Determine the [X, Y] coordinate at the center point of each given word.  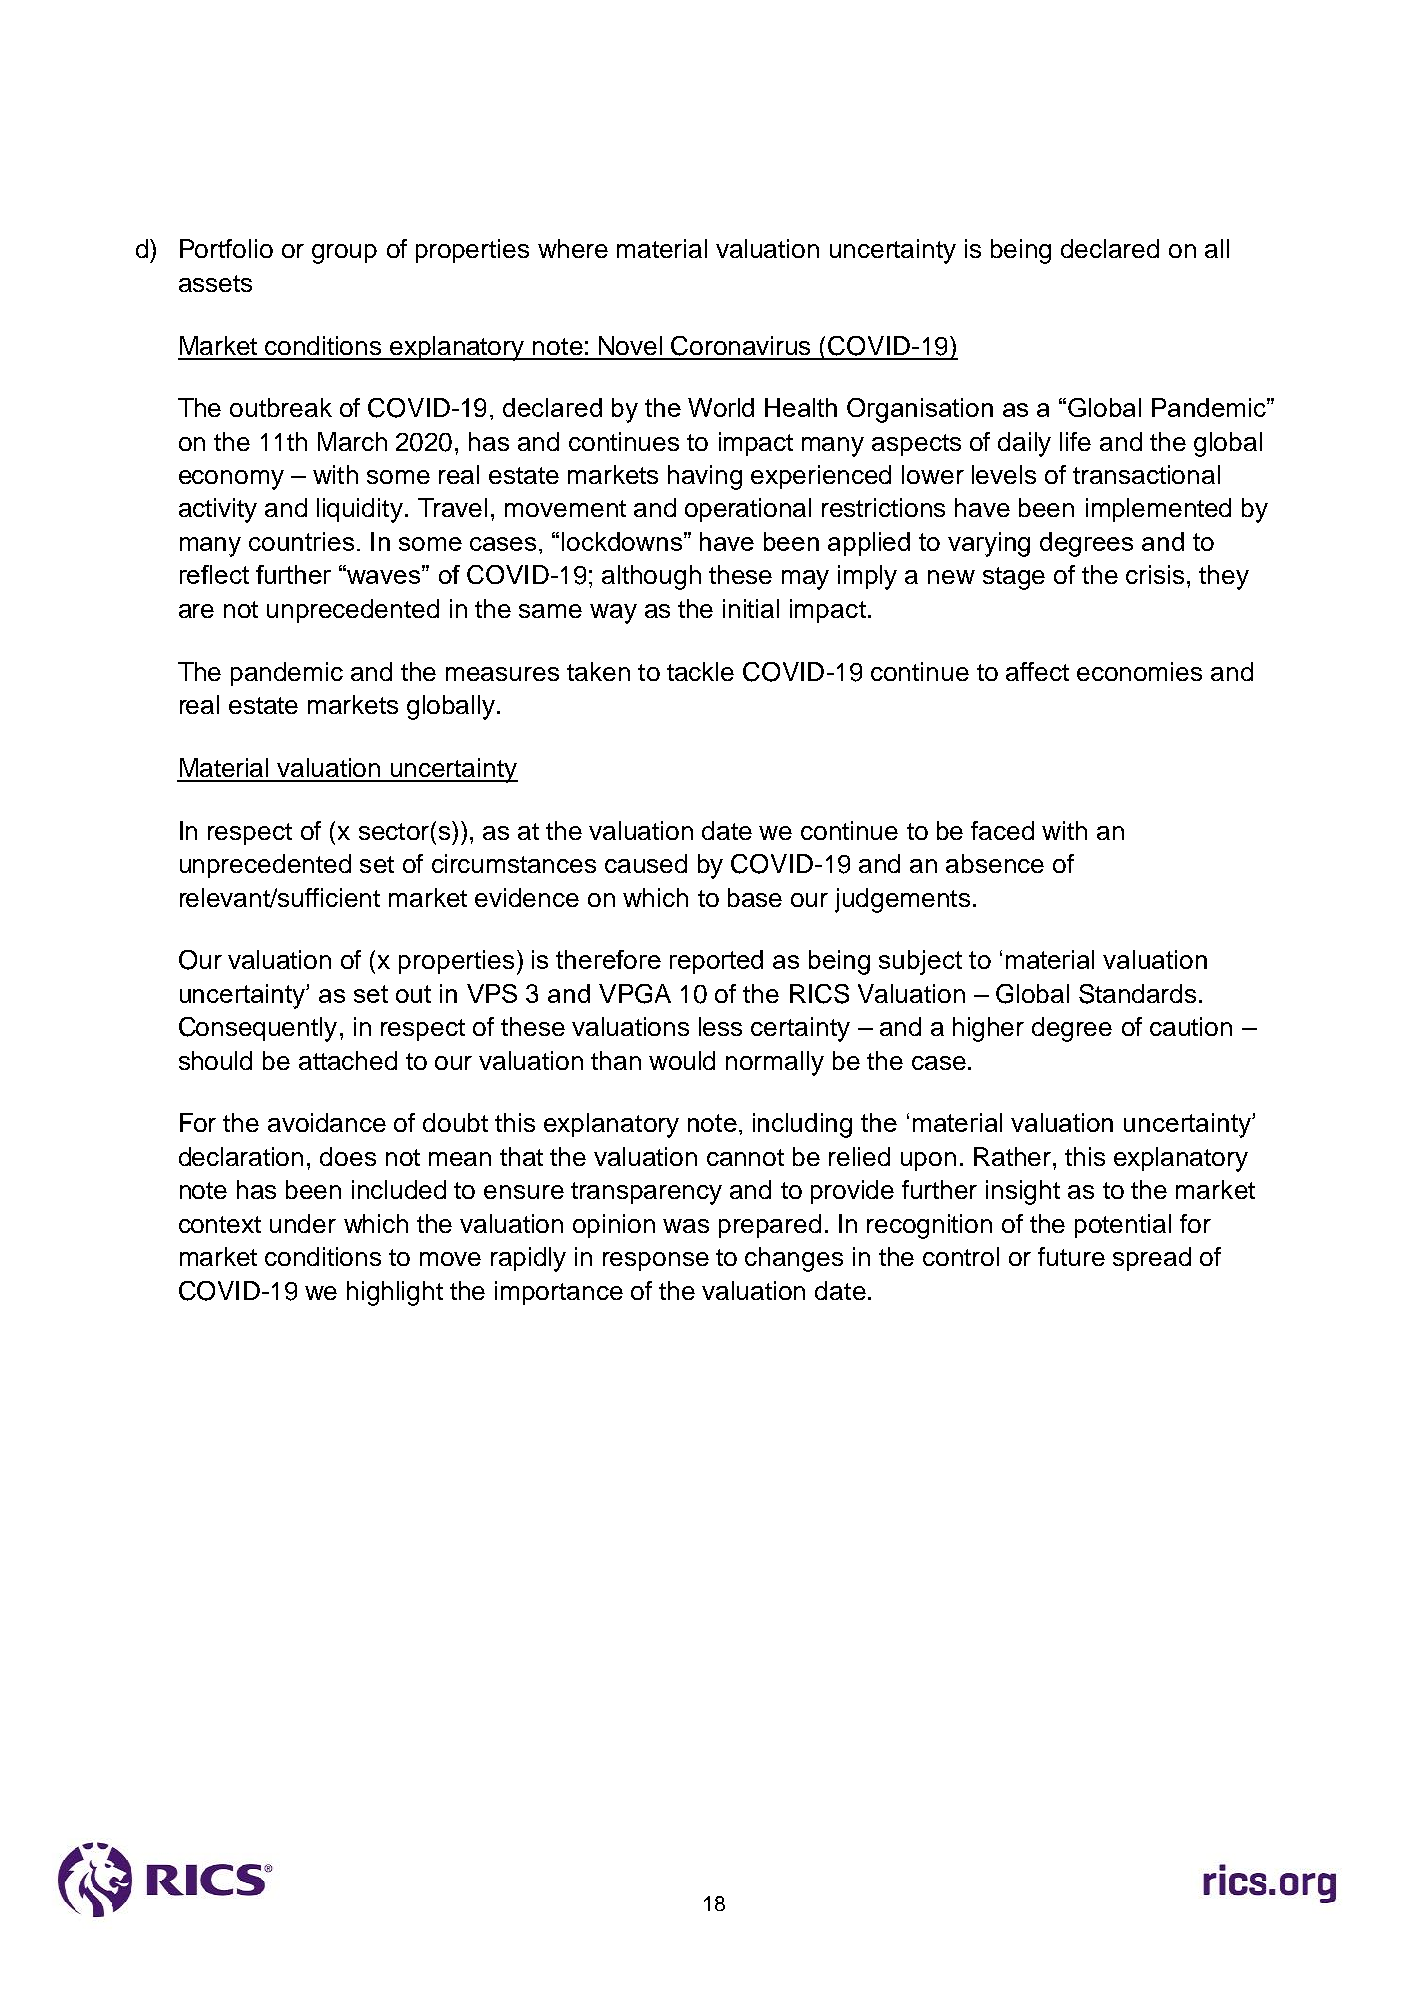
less [720, 1026]
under [303, 1223]
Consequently [258, 1029]
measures [502, 674]
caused [646, 863]
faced [1002, 830]
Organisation [920, 410]
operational [748, 510]
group [344, 254]
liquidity [360, 510]
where [573, 248]
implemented [1158, 510]
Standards [1137, 994]
